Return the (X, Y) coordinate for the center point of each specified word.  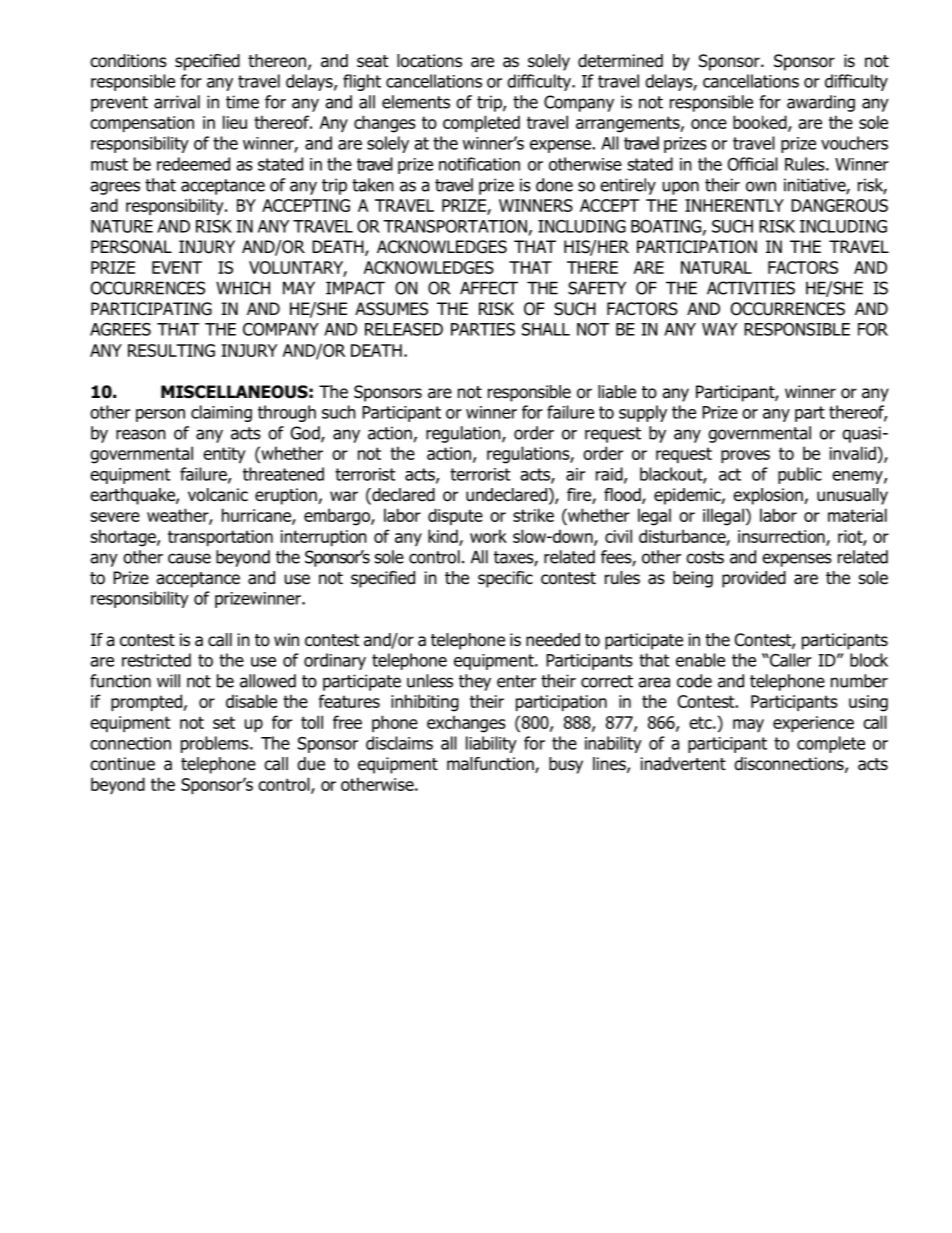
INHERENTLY (734, 205)
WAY (719, 329)
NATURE (122, 226)
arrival (177, 102)
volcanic (218, 495)
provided (754, 579)
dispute (455, 516)
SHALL (546, 329)
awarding (821, 103)
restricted (156, 660)
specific (505, 579)
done (554, 185)
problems (216, 744)
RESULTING (171, 350)
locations (429, 61)
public (800, 475)
